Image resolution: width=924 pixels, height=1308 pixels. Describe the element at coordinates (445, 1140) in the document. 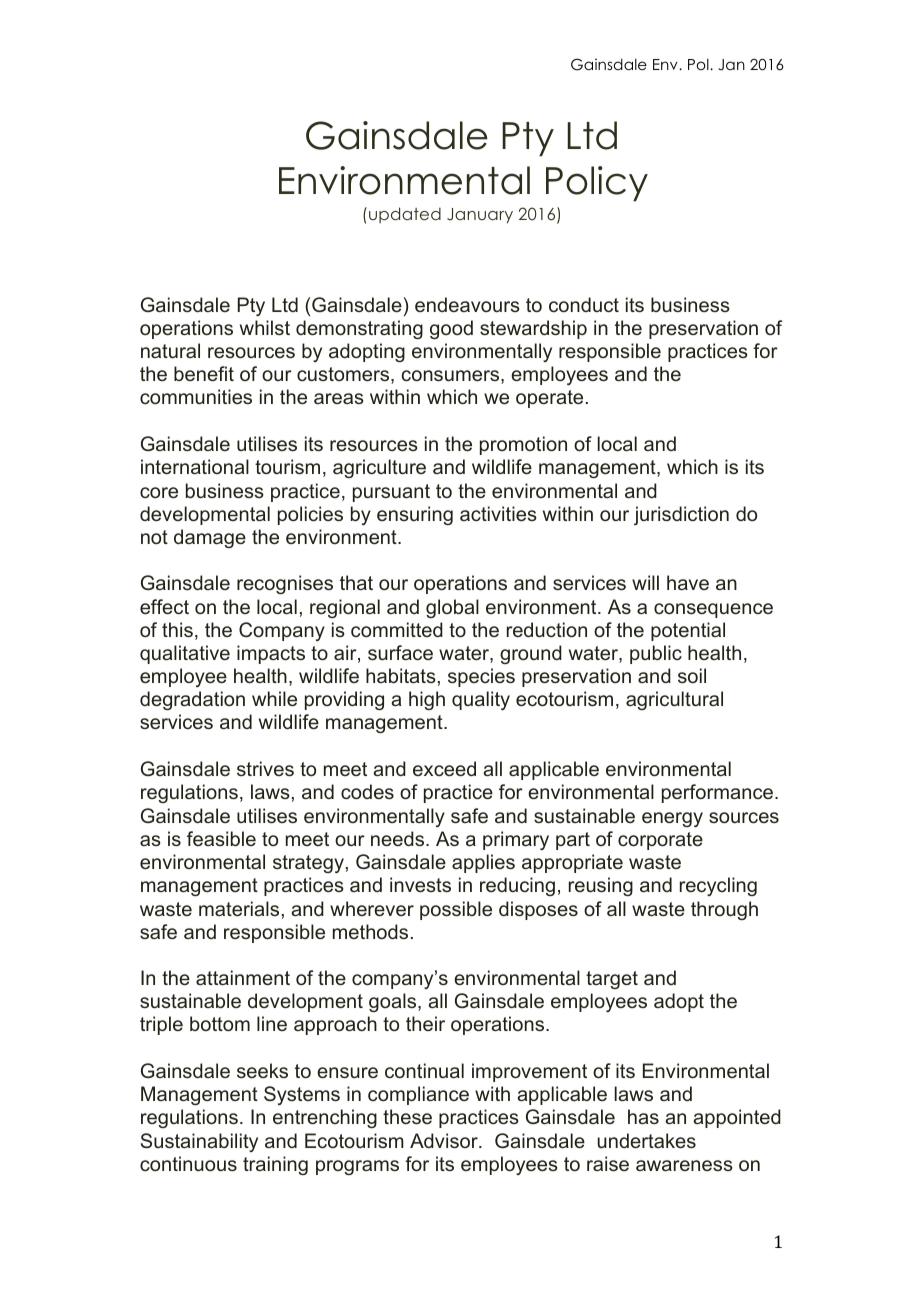

I see `Advisor` at that location.
